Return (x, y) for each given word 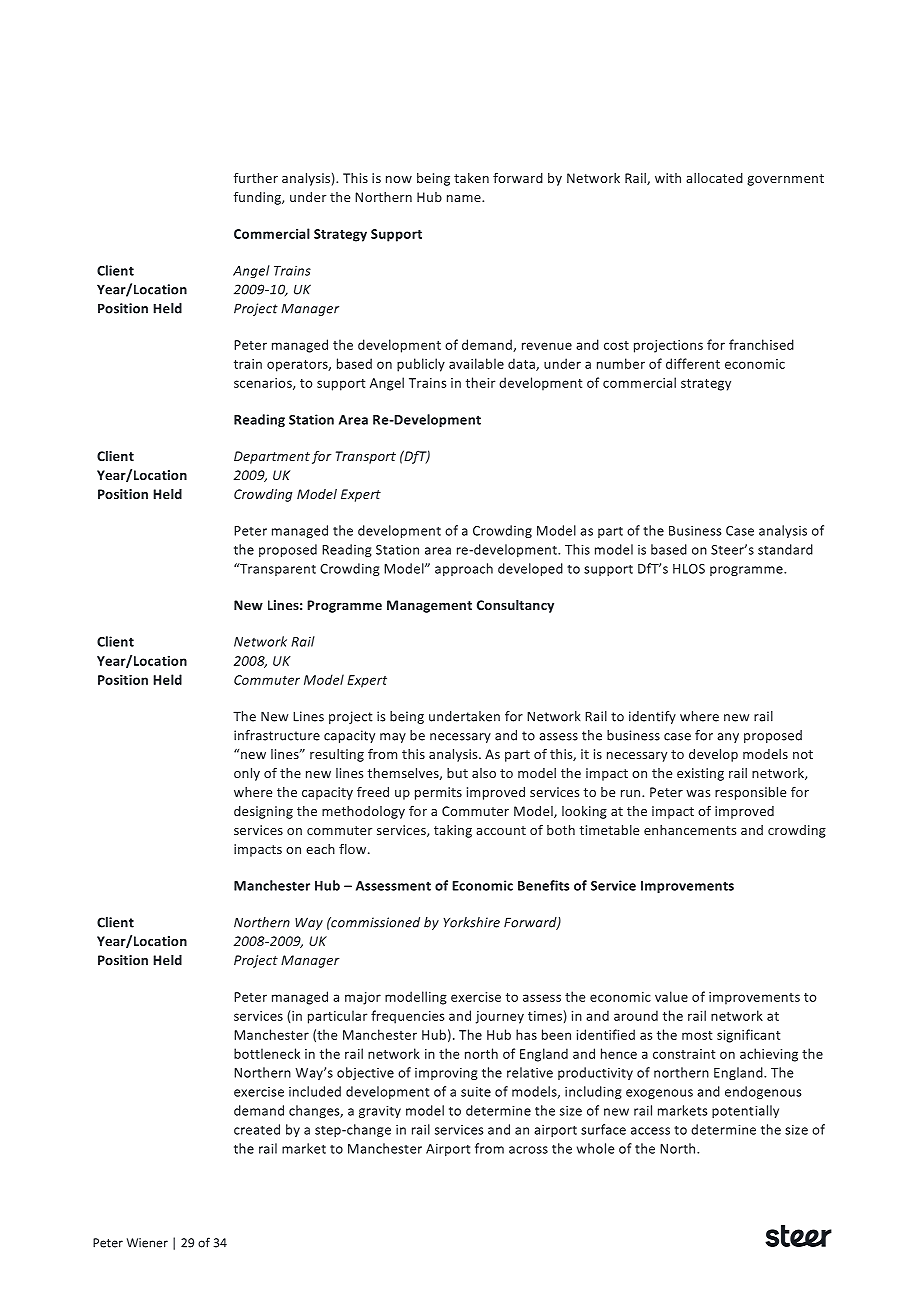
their (480, 382)
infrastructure (277, 735)
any (728, 738)
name (465, 198)
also (484, 773)
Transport (366, 457)
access (650, 1131)
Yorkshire (472, 922)
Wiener (147, 1243)
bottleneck (267, 1053)
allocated (714, 178)
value (671, 996)
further (256, 178)
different (693, 363)
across (528, 1150)
